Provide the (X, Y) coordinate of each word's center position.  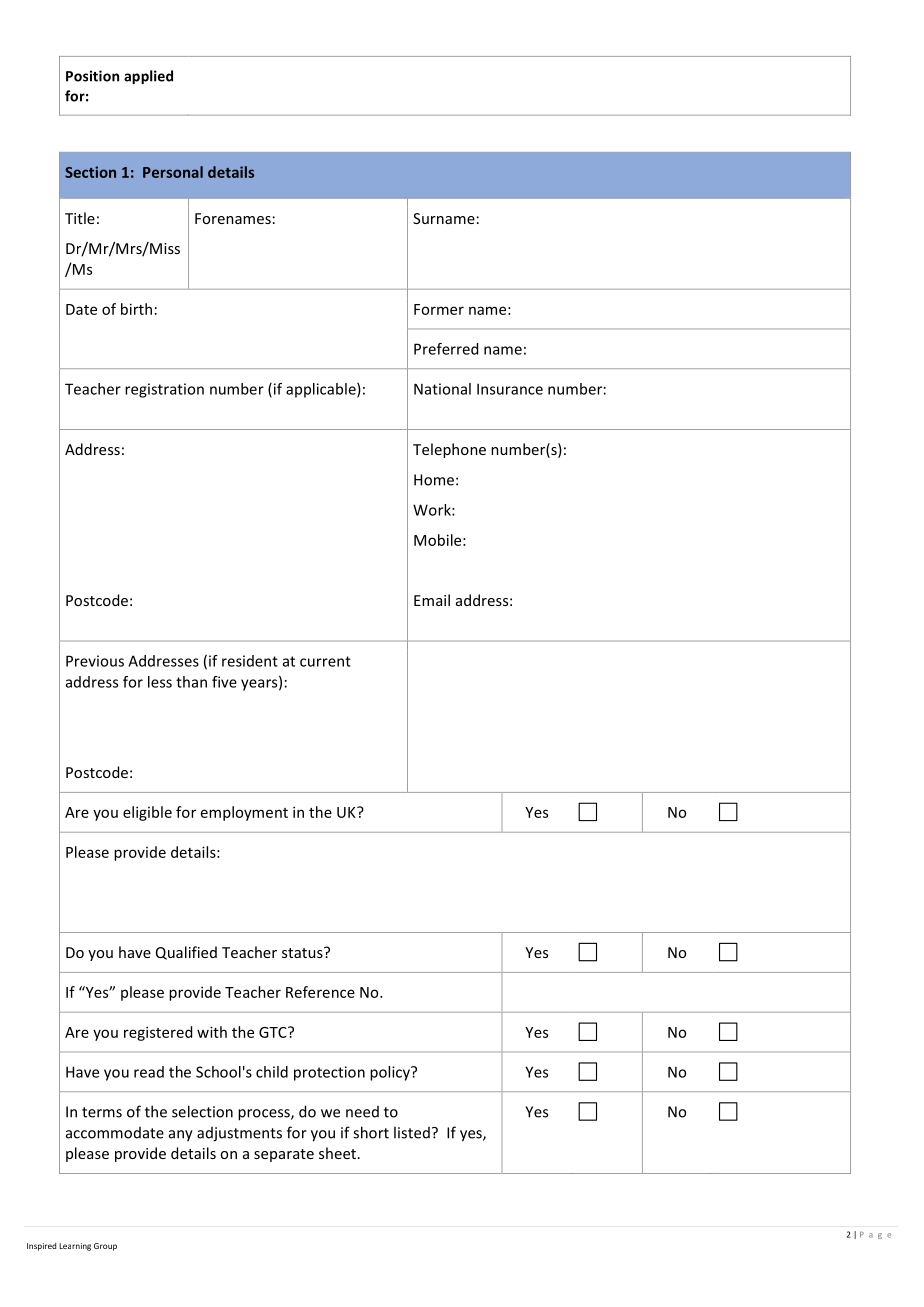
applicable (322, 390)
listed (412, 1132)
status (303, 952)
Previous (95, 661)
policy (391, 1073)
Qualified (186, 953)
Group (105, 1247)
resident (250, 661)
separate (284, 1155)
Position (92, 76)
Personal (173, 172)
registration (164, 390)
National (442, 389)
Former (439, 309)
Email (432, 600)
